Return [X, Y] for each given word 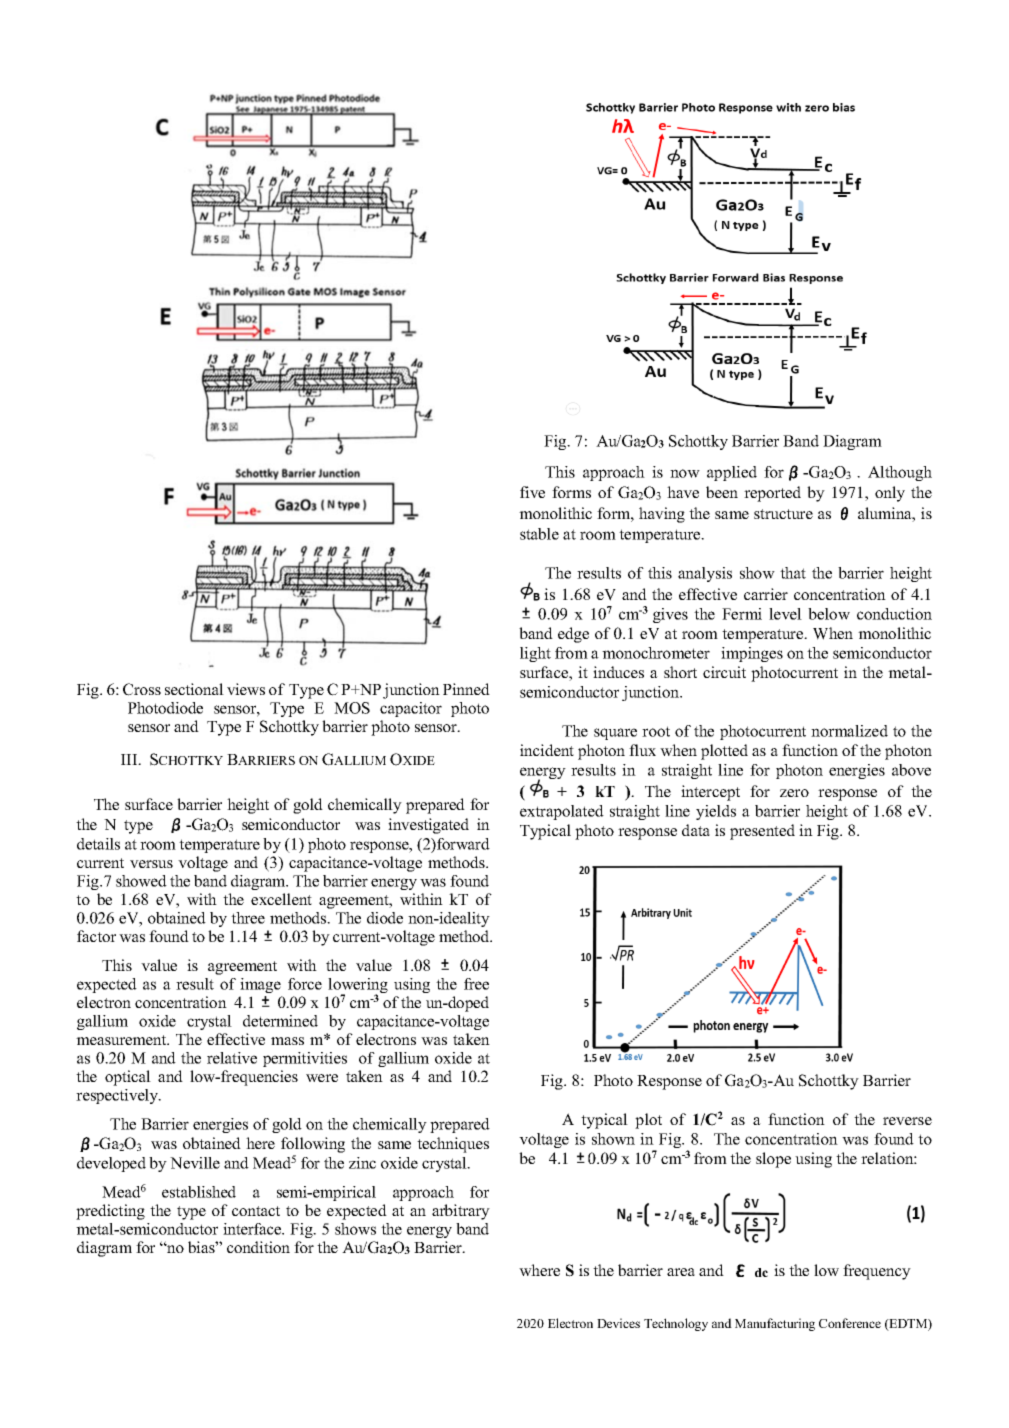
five [532, 492]
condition [258, 1247]
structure [783, 514]
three [248, 918]
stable [539, 534]
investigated [428, 826]
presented [762, 832]
